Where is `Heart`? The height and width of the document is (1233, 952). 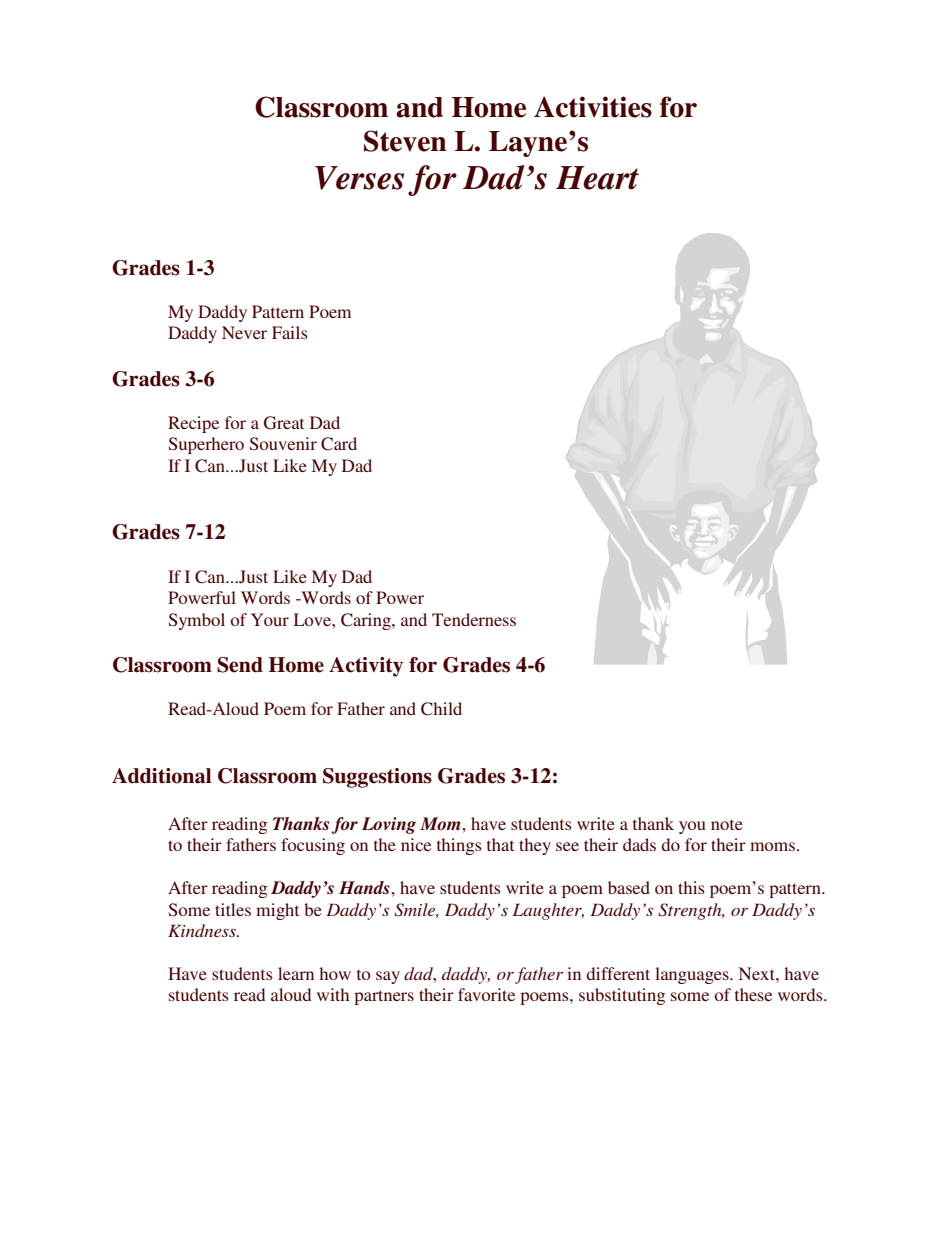
Heart is located at coordinates (597, 178).
